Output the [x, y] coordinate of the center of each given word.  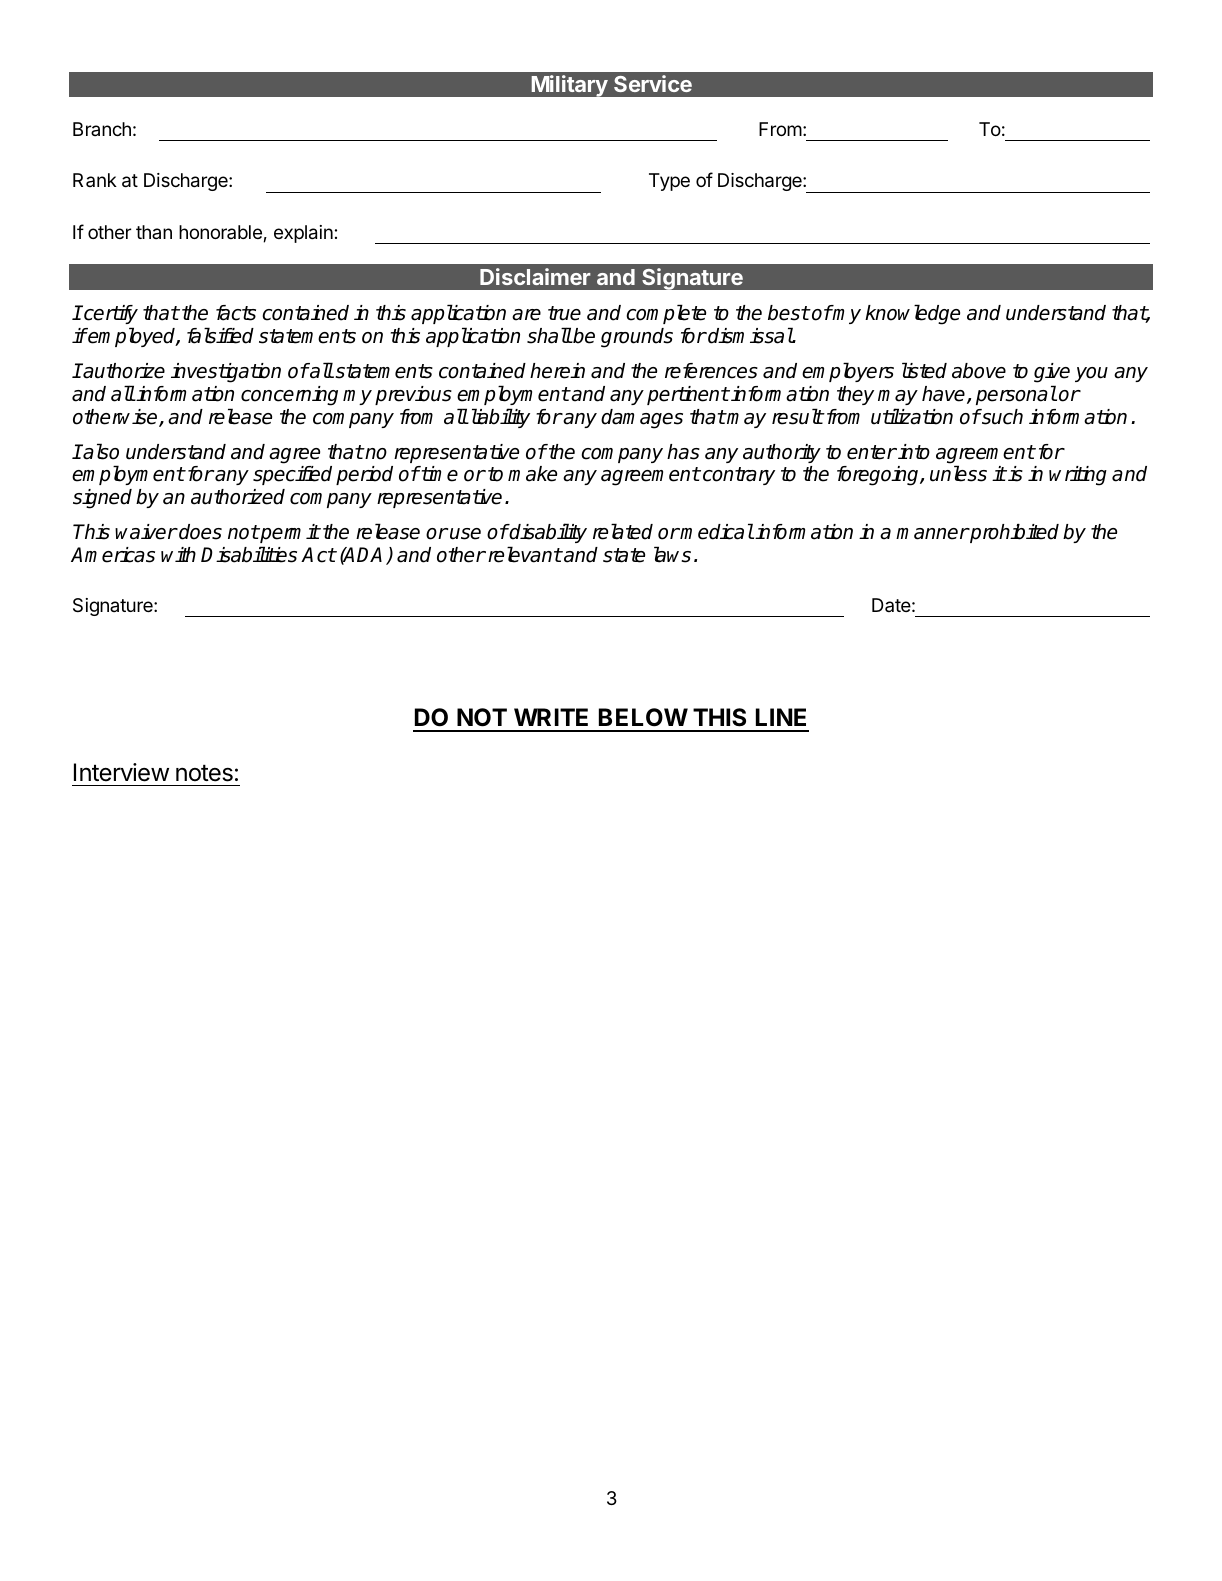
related [623, 531]
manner [932, 534]
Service [653, 83]
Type [669, 182]
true [564, 313]
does [199, 532]
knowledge [912, 314]
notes [204, 773]
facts [236, 313]
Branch [102, 129]
